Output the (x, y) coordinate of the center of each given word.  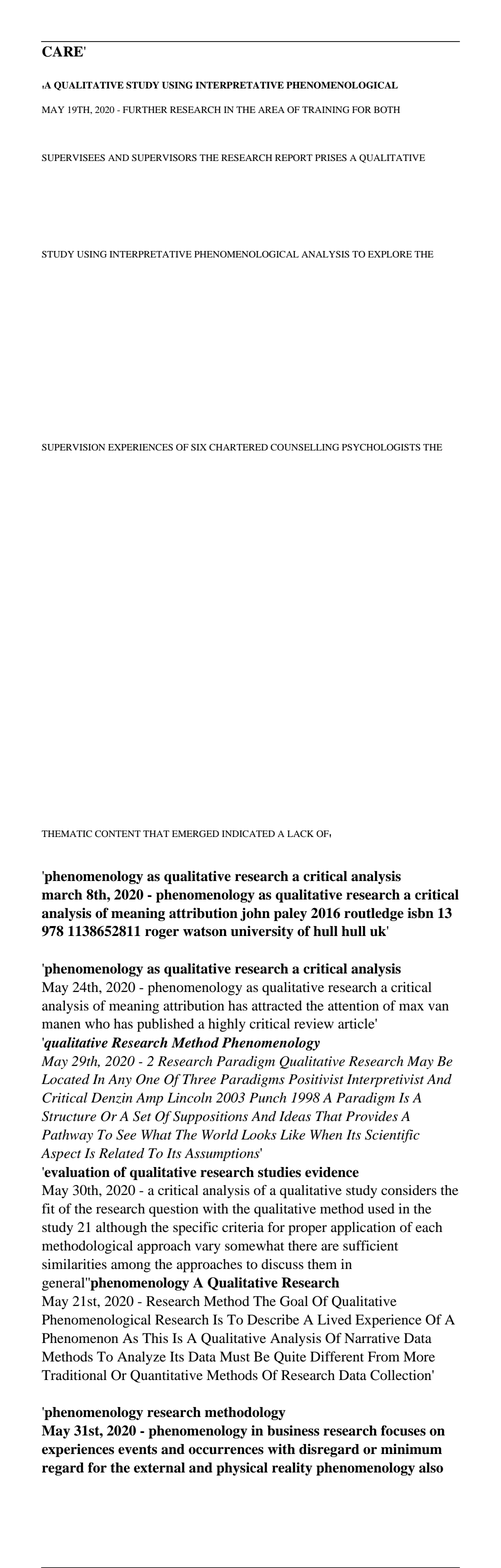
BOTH (387, 110)
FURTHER (145, 110)
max (411, 1007)
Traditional (74, 1375)
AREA (271, 109)
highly (227, 1025)
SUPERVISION (73, 447)
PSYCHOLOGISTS (381, 447)
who (97, 1023)
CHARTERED (238, 447)
